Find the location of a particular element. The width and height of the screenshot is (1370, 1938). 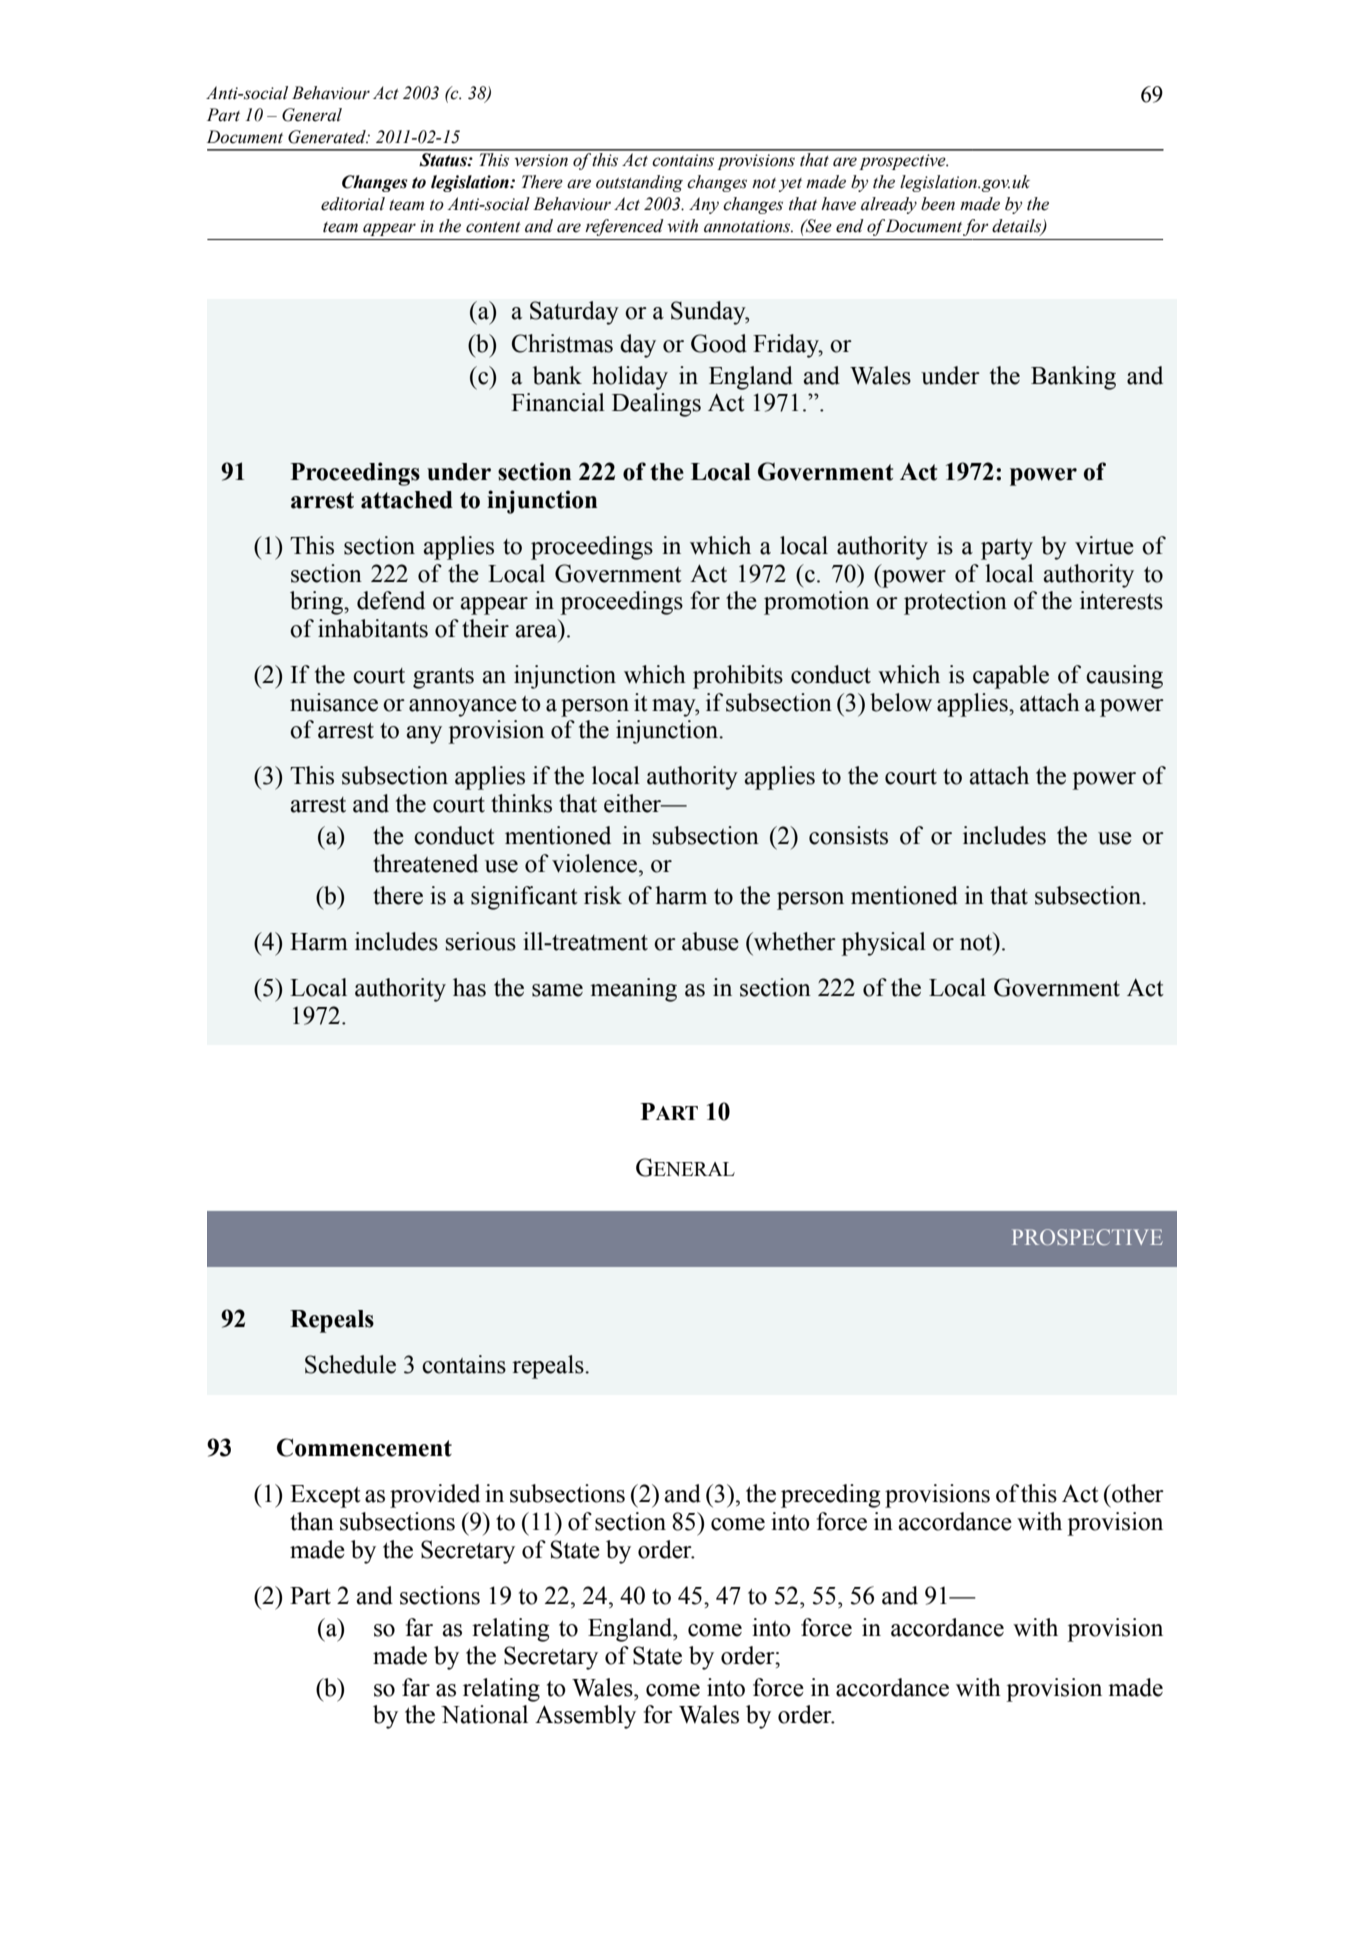

virtue is located at coordinates (1104, 545).
